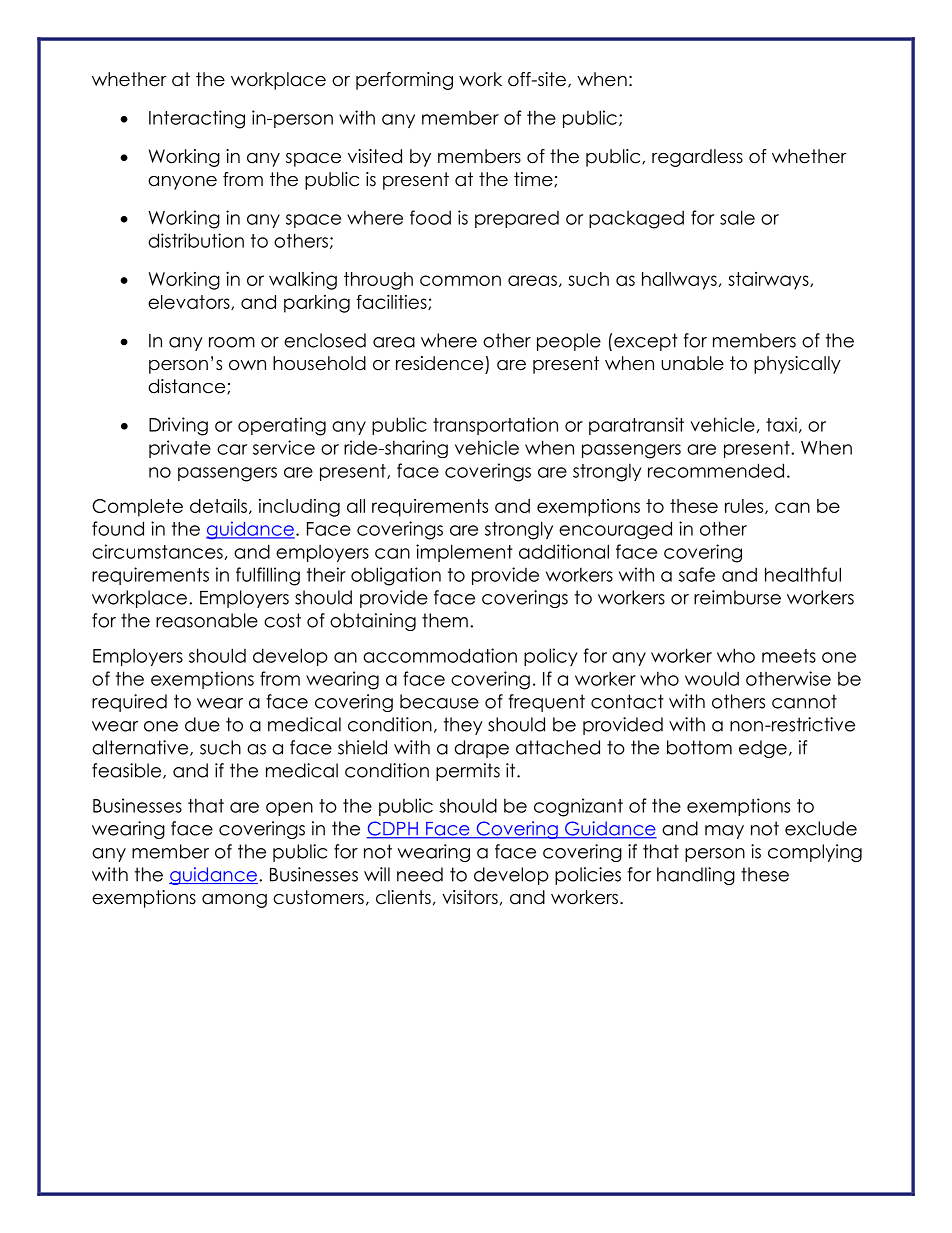  I want to click on details, so click(218, 506).
